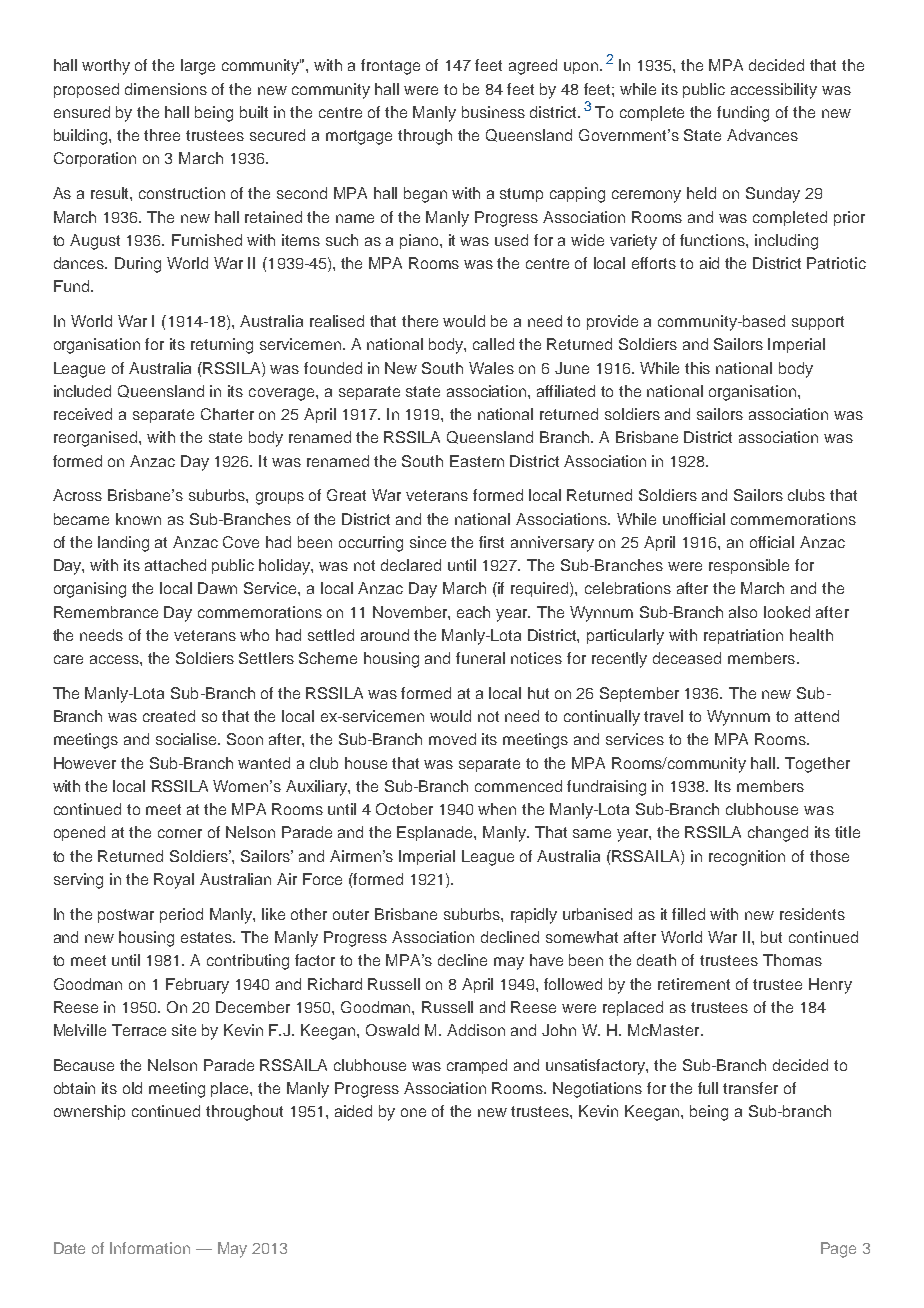 Image resolution: width=924 pixels, height=1308 pixels. Describe the element at coordinates (166, 89) in the screenshot. I see `dimensions` at that location.
